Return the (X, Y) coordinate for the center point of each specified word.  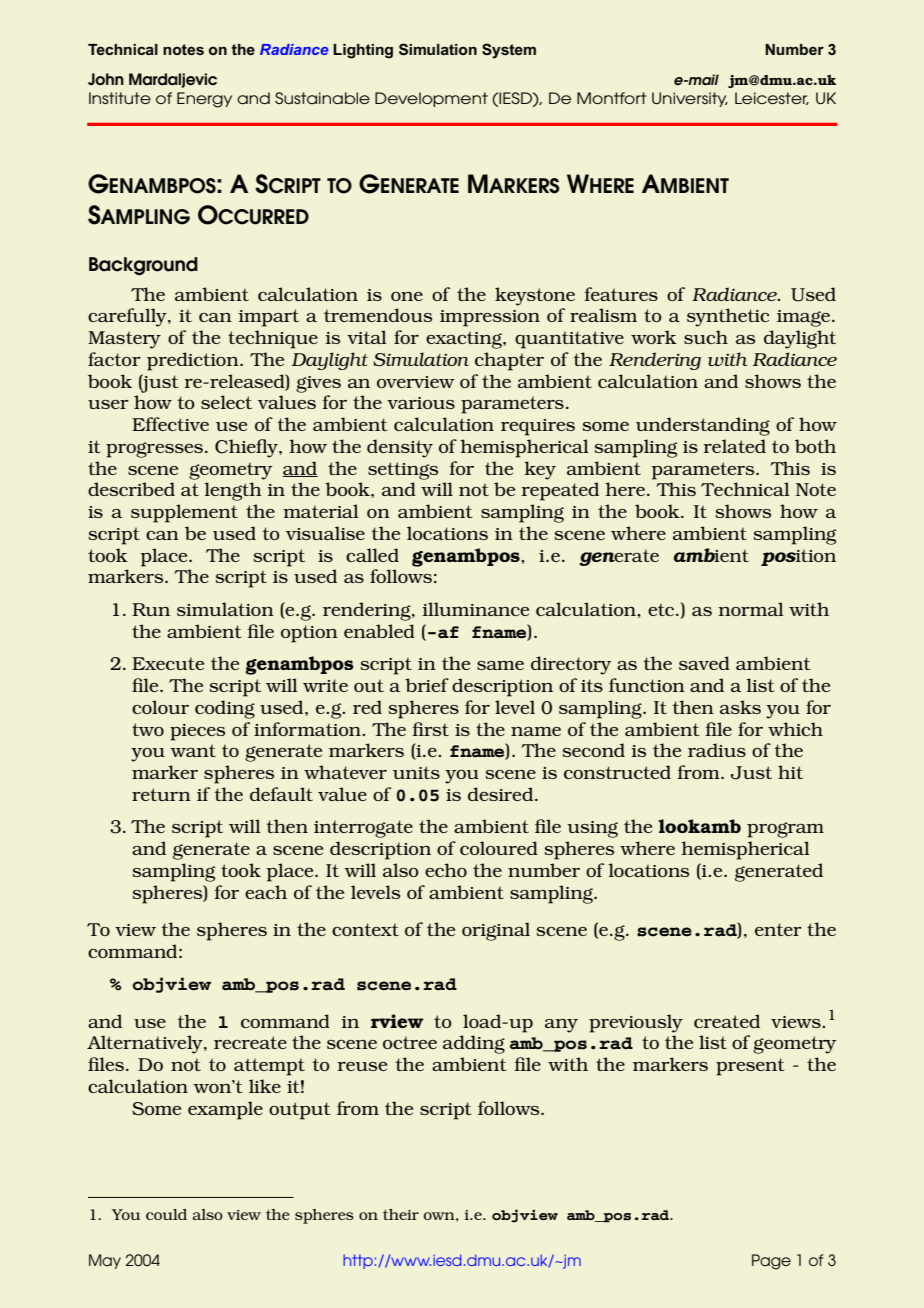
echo (446, 870)
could (166, 1214)
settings (403, 471)
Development (431, 99)
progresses (154, 450)
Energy (204, 100)
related (734, 446)
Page (771, 1262)
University (690, 99)
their (401, 1214)
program (785, 830)
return (161, 794)
